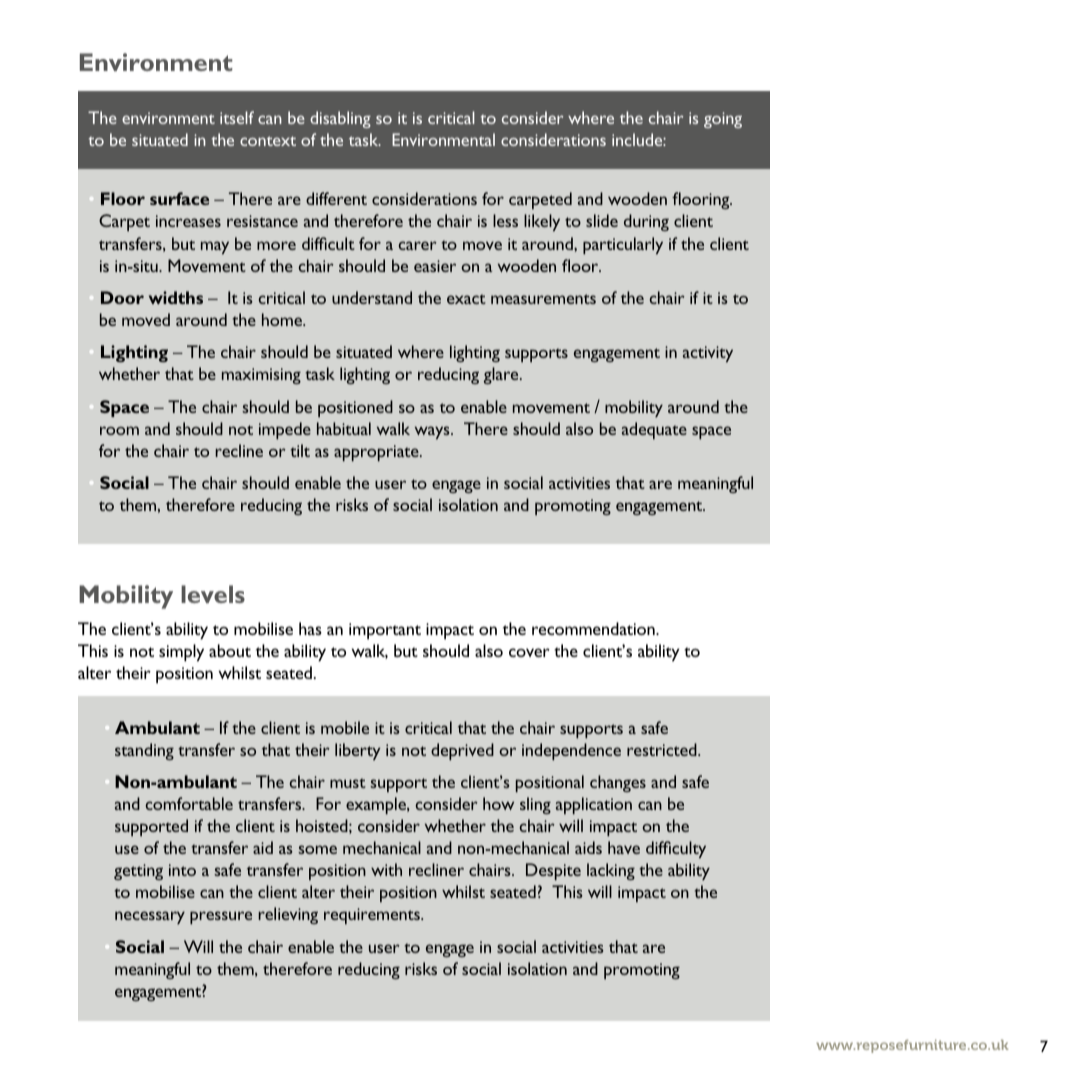 Image resolution: width=1092 pixels, height=1092 pixels. I want to click on adequate, so click(654, 430).
